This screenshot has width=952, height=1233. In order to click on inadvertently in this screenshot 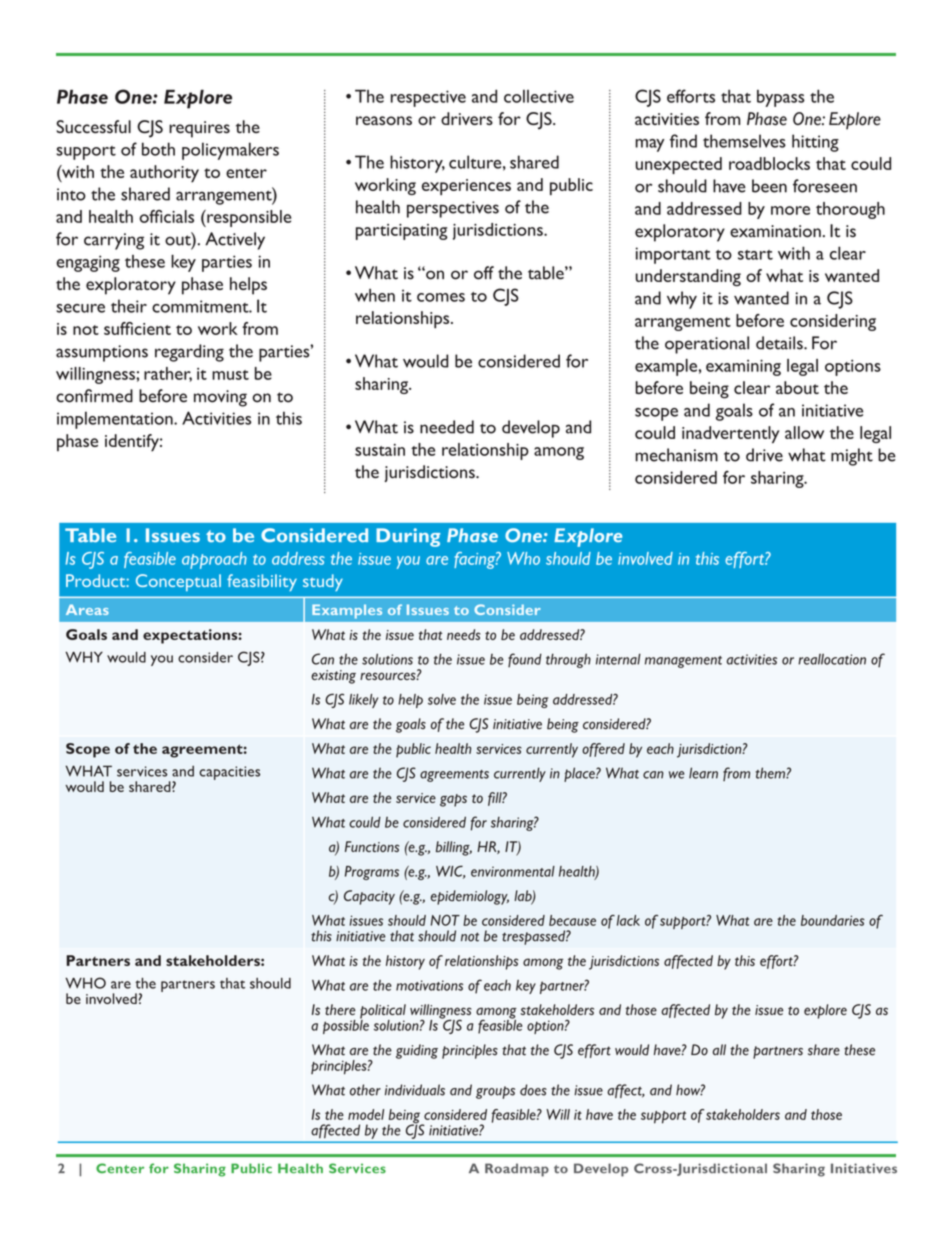, I will do `click(730, 434)`.
